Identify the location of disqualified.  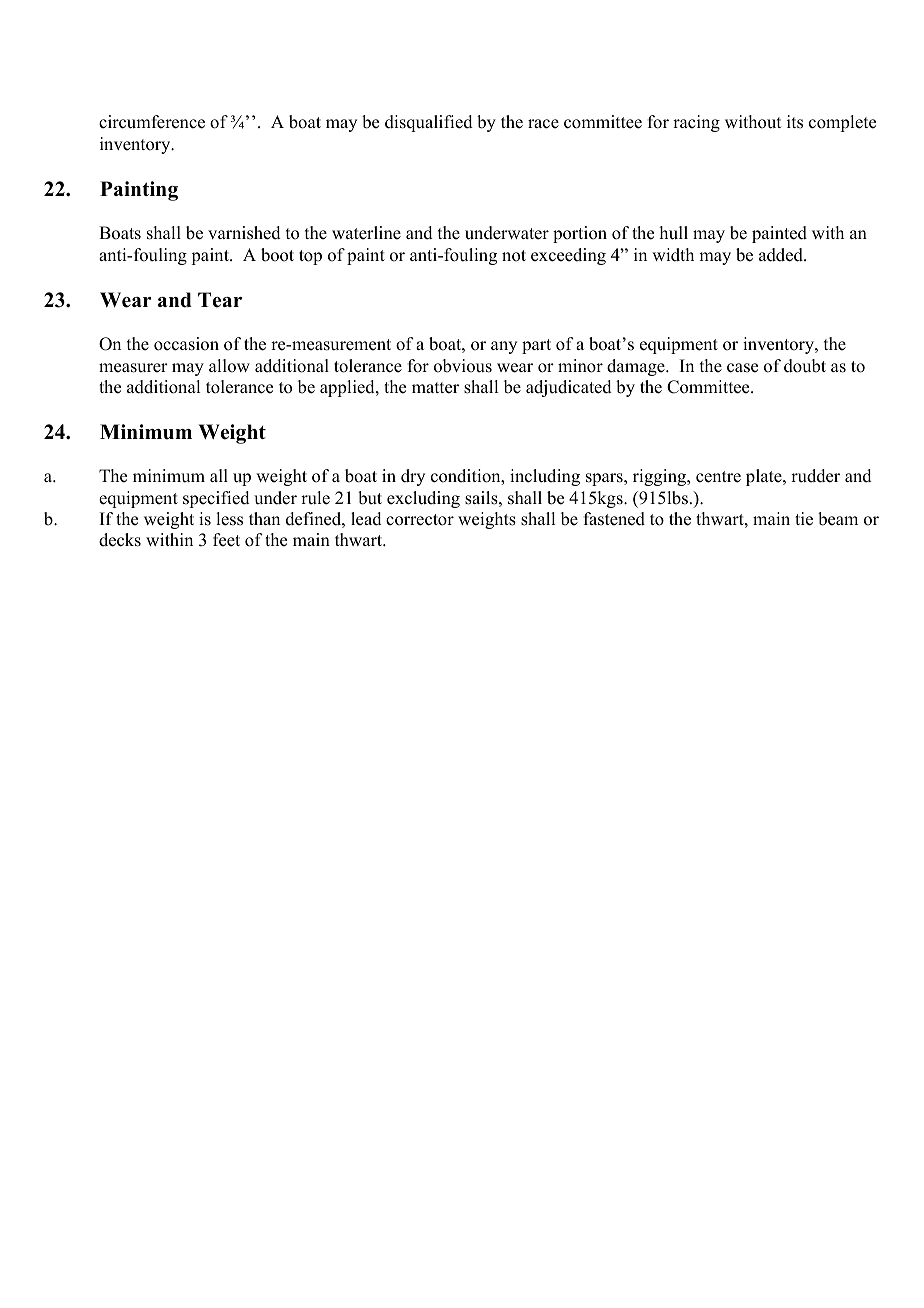
(429, 123).
